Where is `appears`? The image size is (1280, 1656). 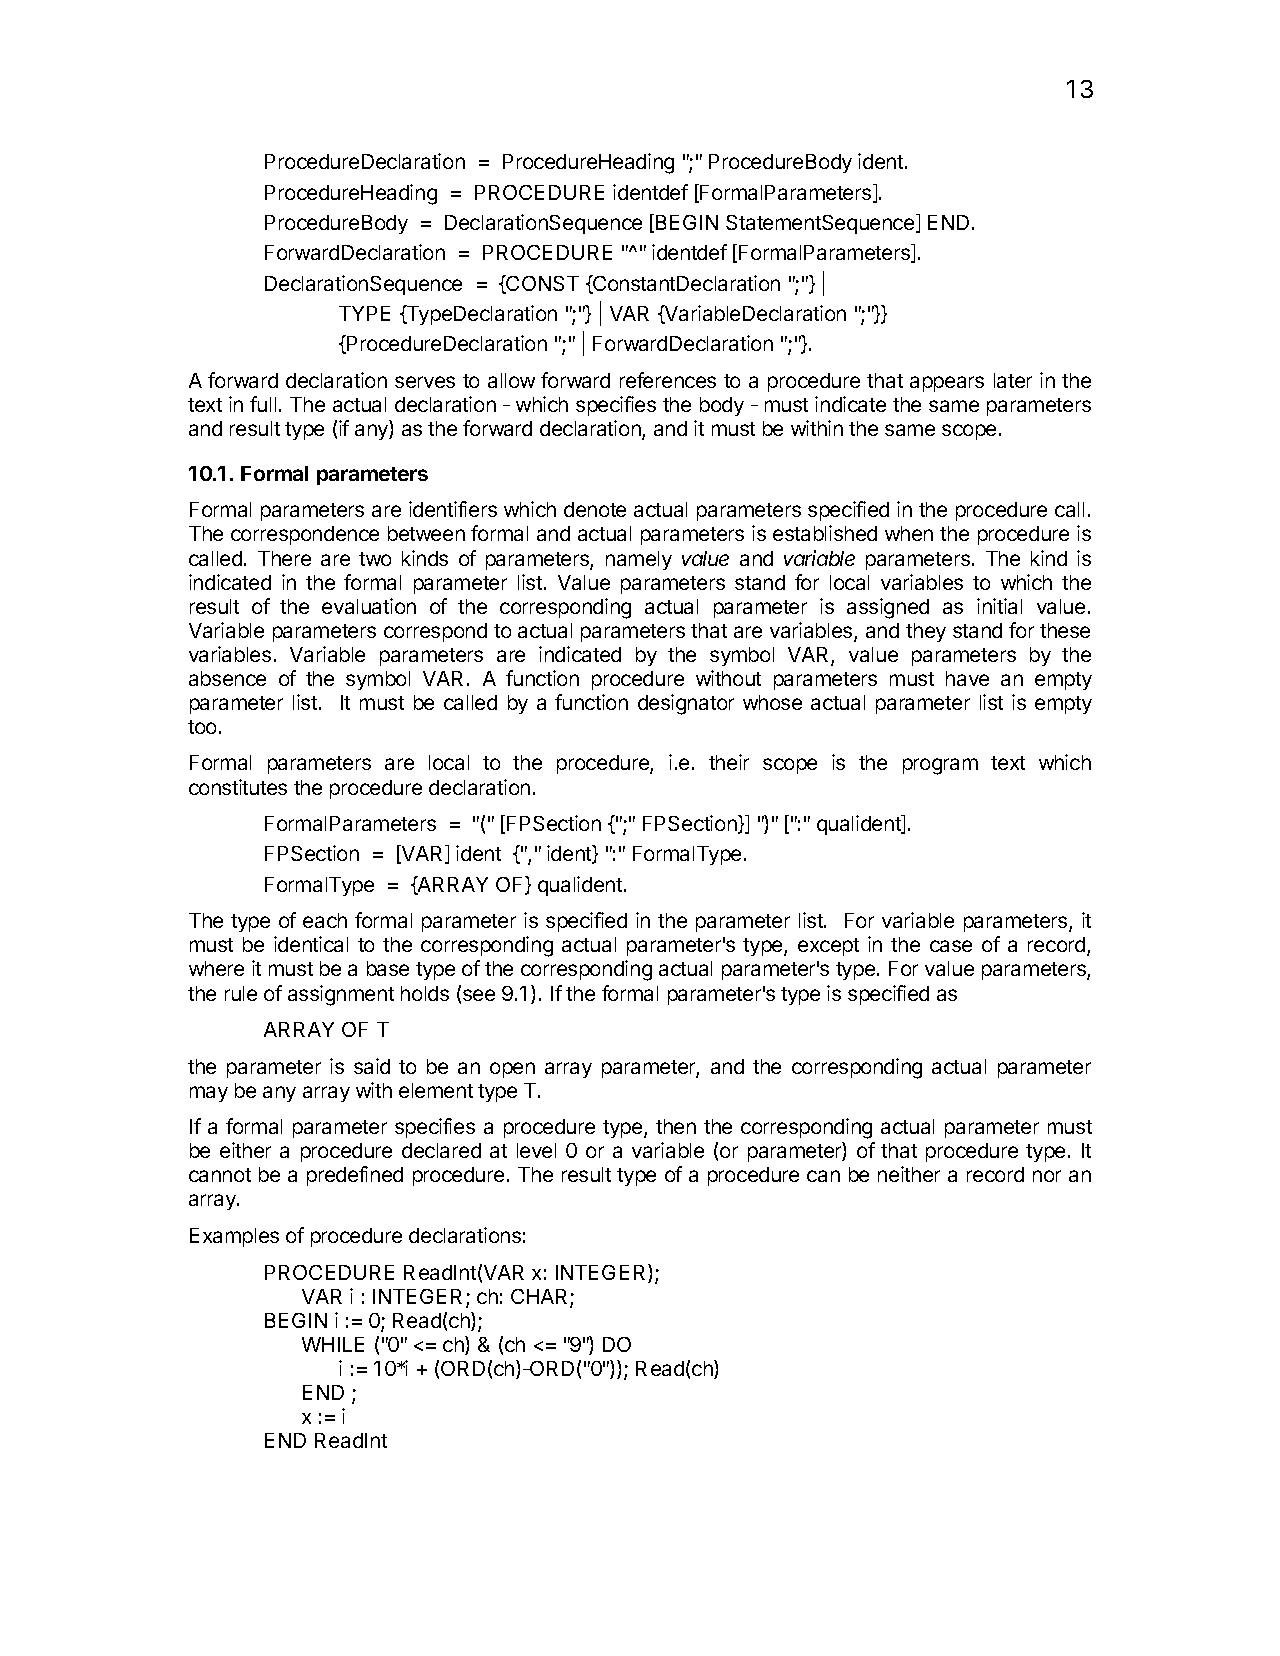 appears is located at coordinates (947, 384).
